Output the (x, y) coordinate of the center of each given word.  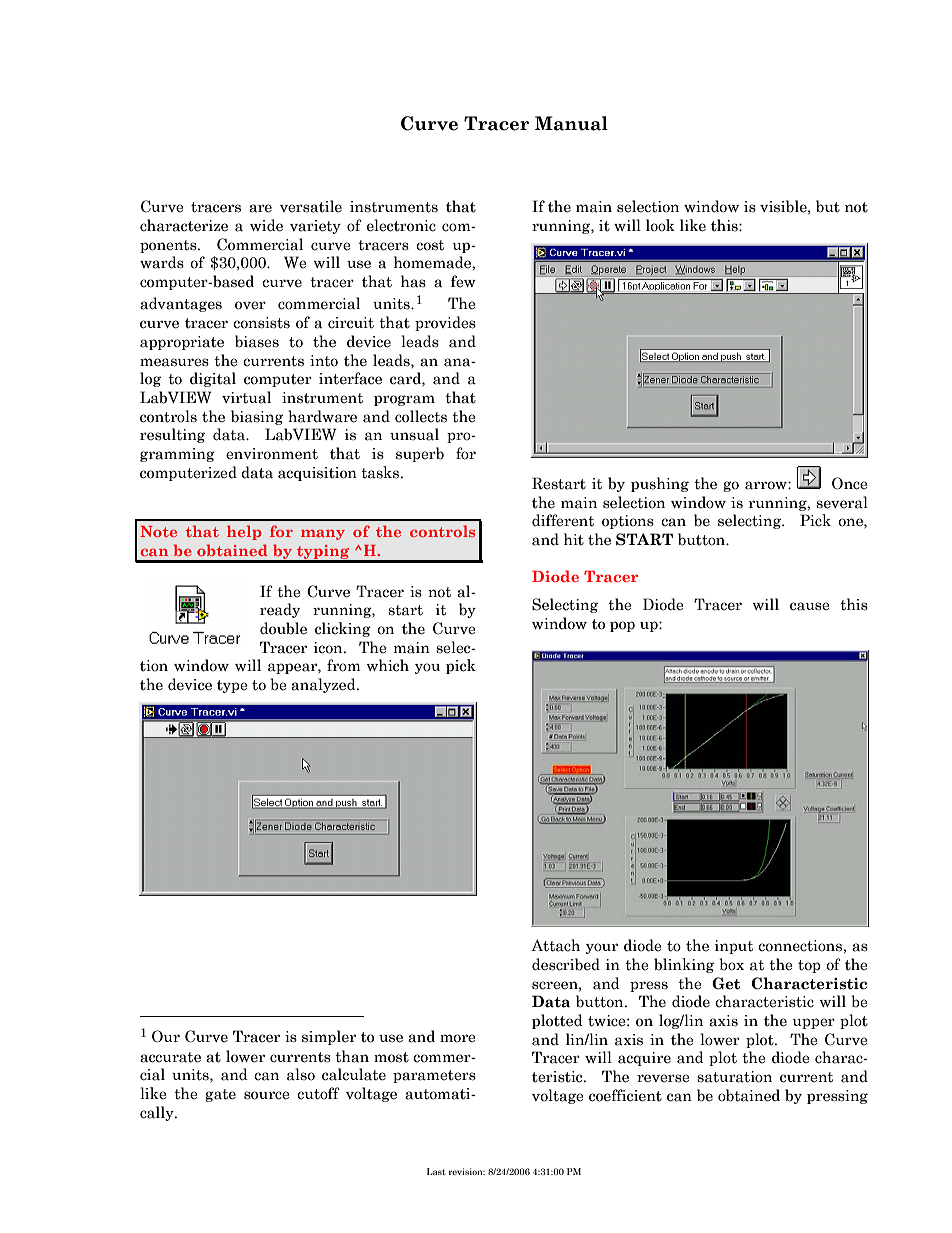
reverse (663, 1078)
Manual (571, 123)
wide (266, 225)
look (660, 225)
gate (220, 1095)
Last (436, 1171)
